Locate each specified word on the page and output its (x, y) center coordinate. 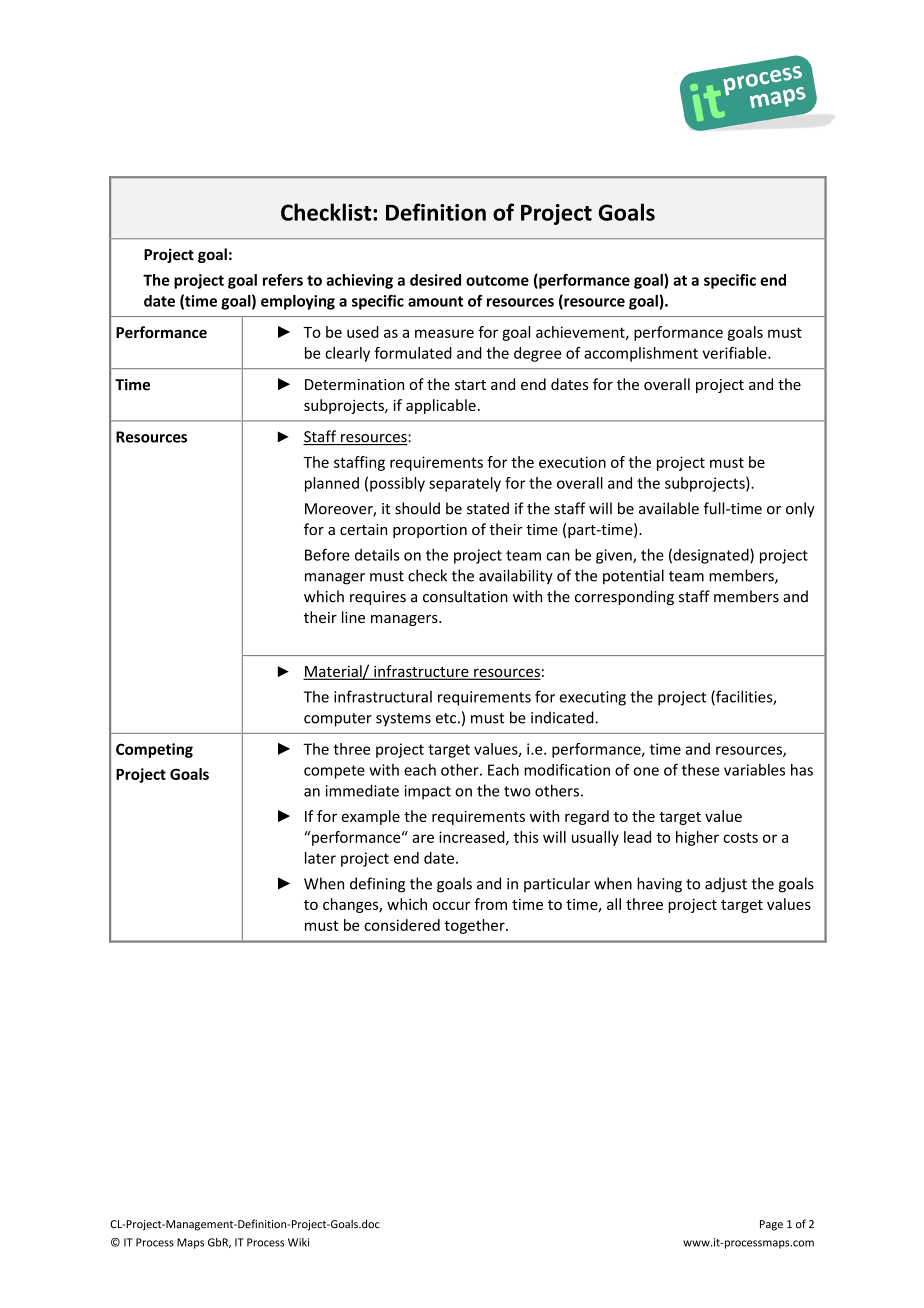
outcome (497, 280)
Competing (154, 750)
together (475, 926)
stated (488, 508)
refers (283, 280)
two (517, 791)
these (700, 770)
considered (402, 925)
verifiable (736, 353)
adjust (726, 885)
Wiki (298, 1242)
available (669, 508)
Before (327, 554)
